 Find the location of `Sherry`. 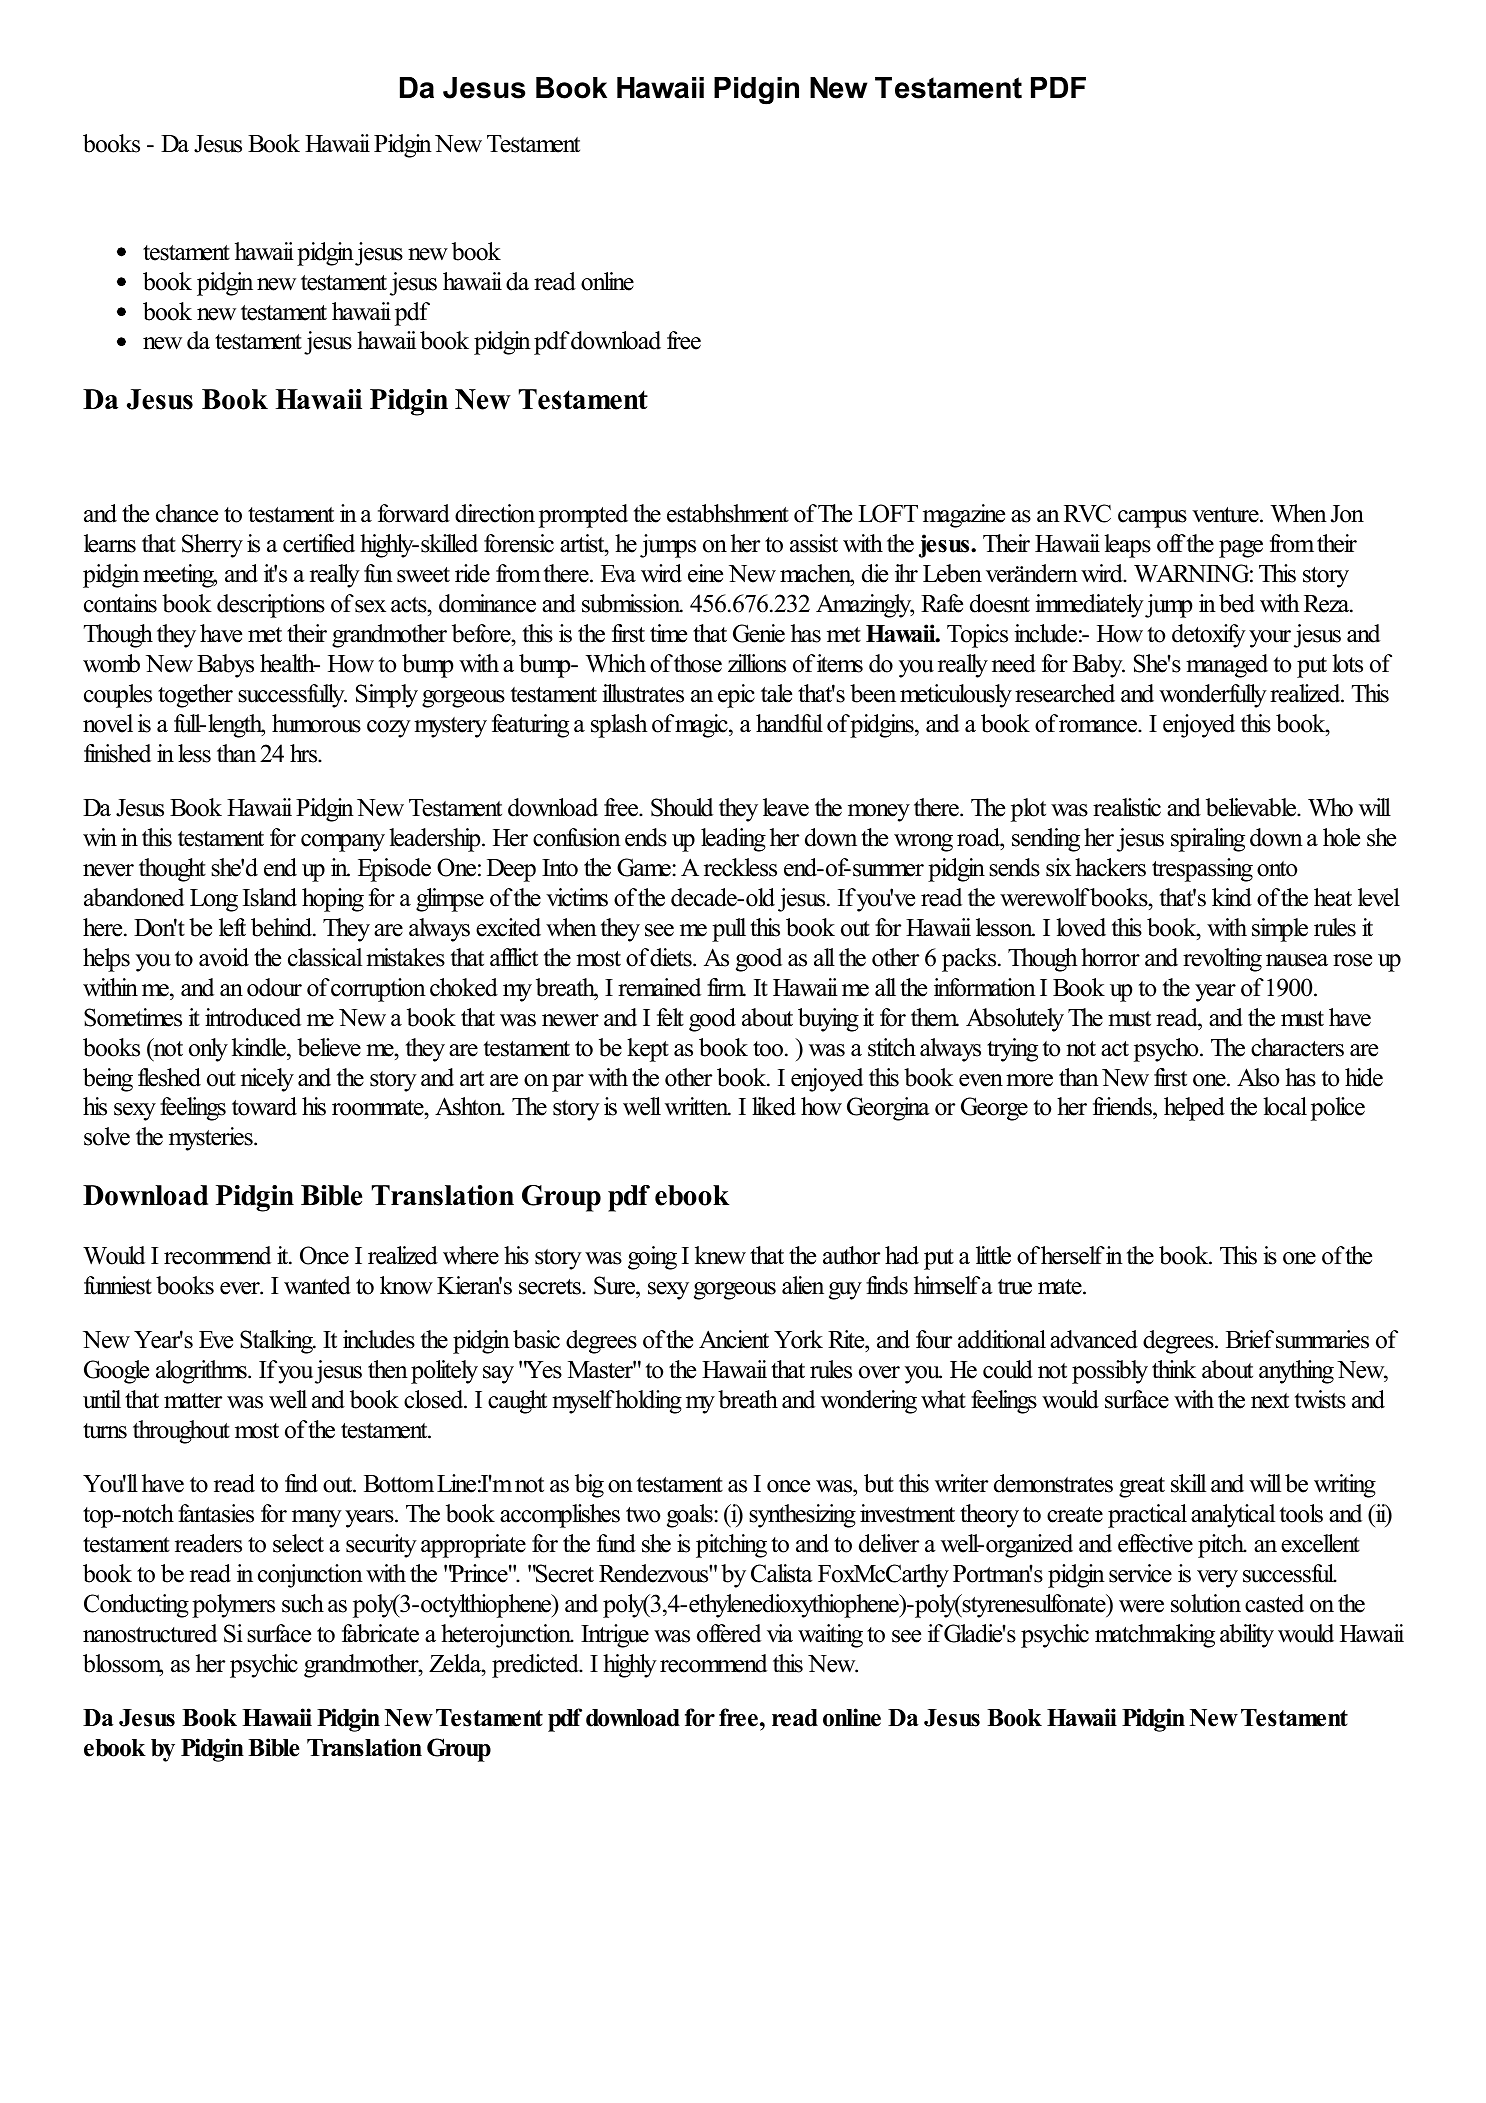

Sherry is located at coordinates (212, 546).
